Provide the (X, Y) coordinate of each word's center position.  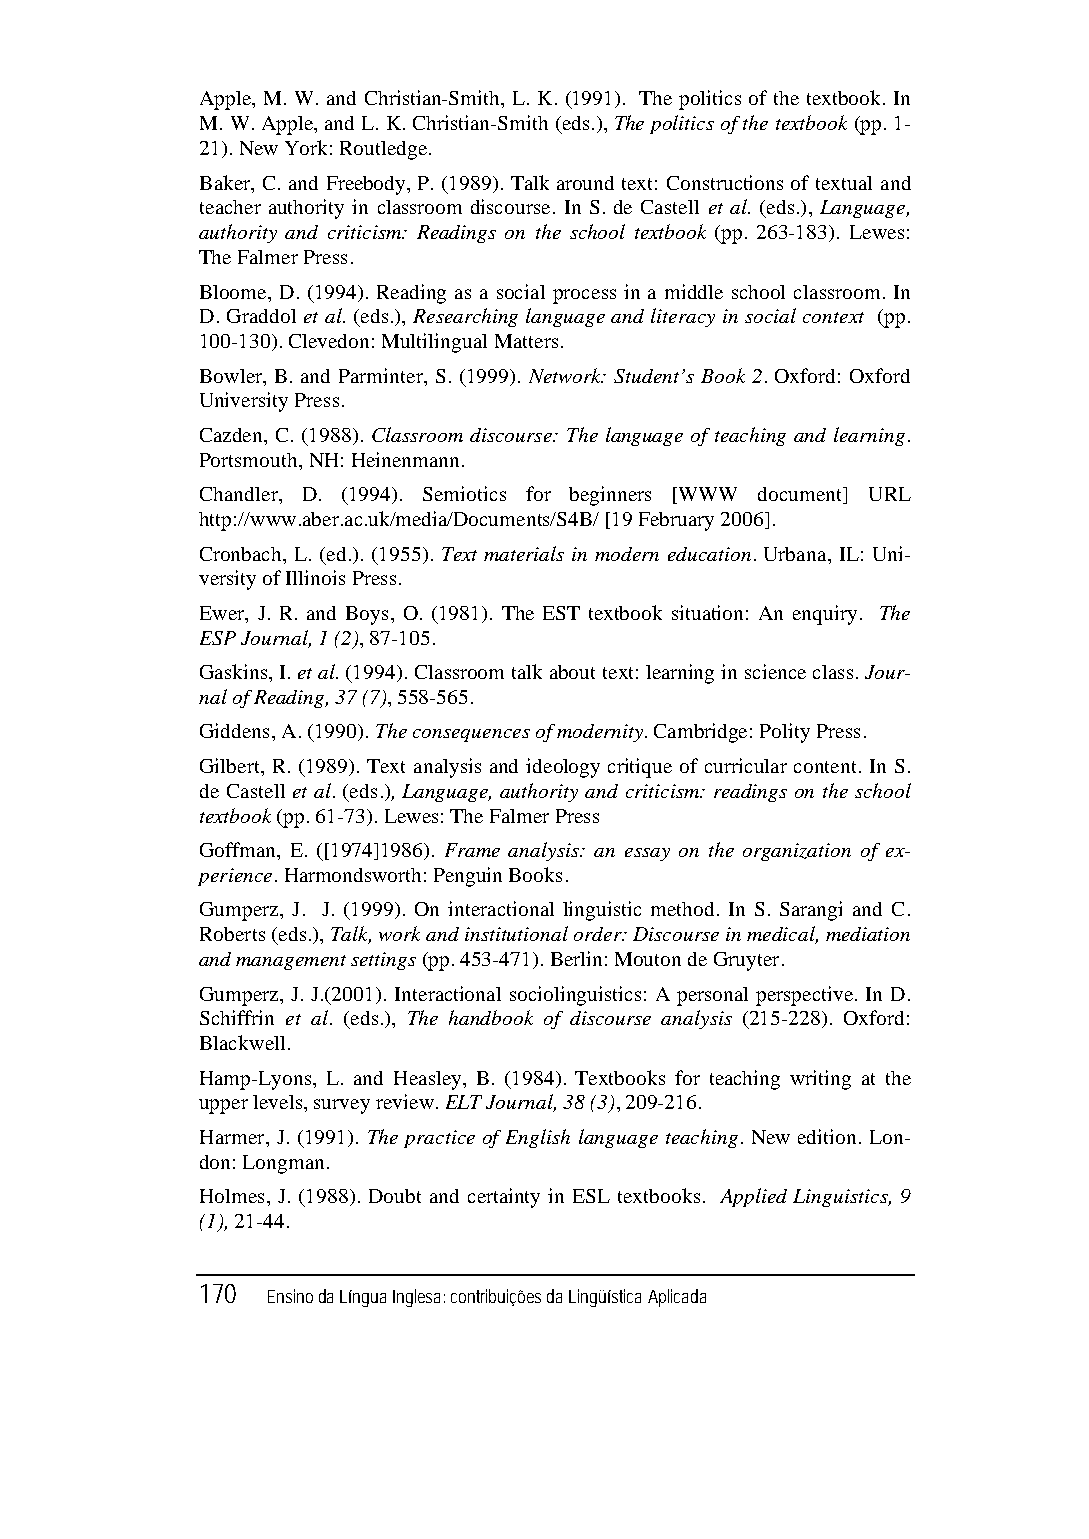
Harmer (233, 1137)
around (585, 183)
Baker (226, 182)
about (572, 672)
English (538, 1138)
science (775, 671)
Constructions (725, 182)
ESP (218, 638)
